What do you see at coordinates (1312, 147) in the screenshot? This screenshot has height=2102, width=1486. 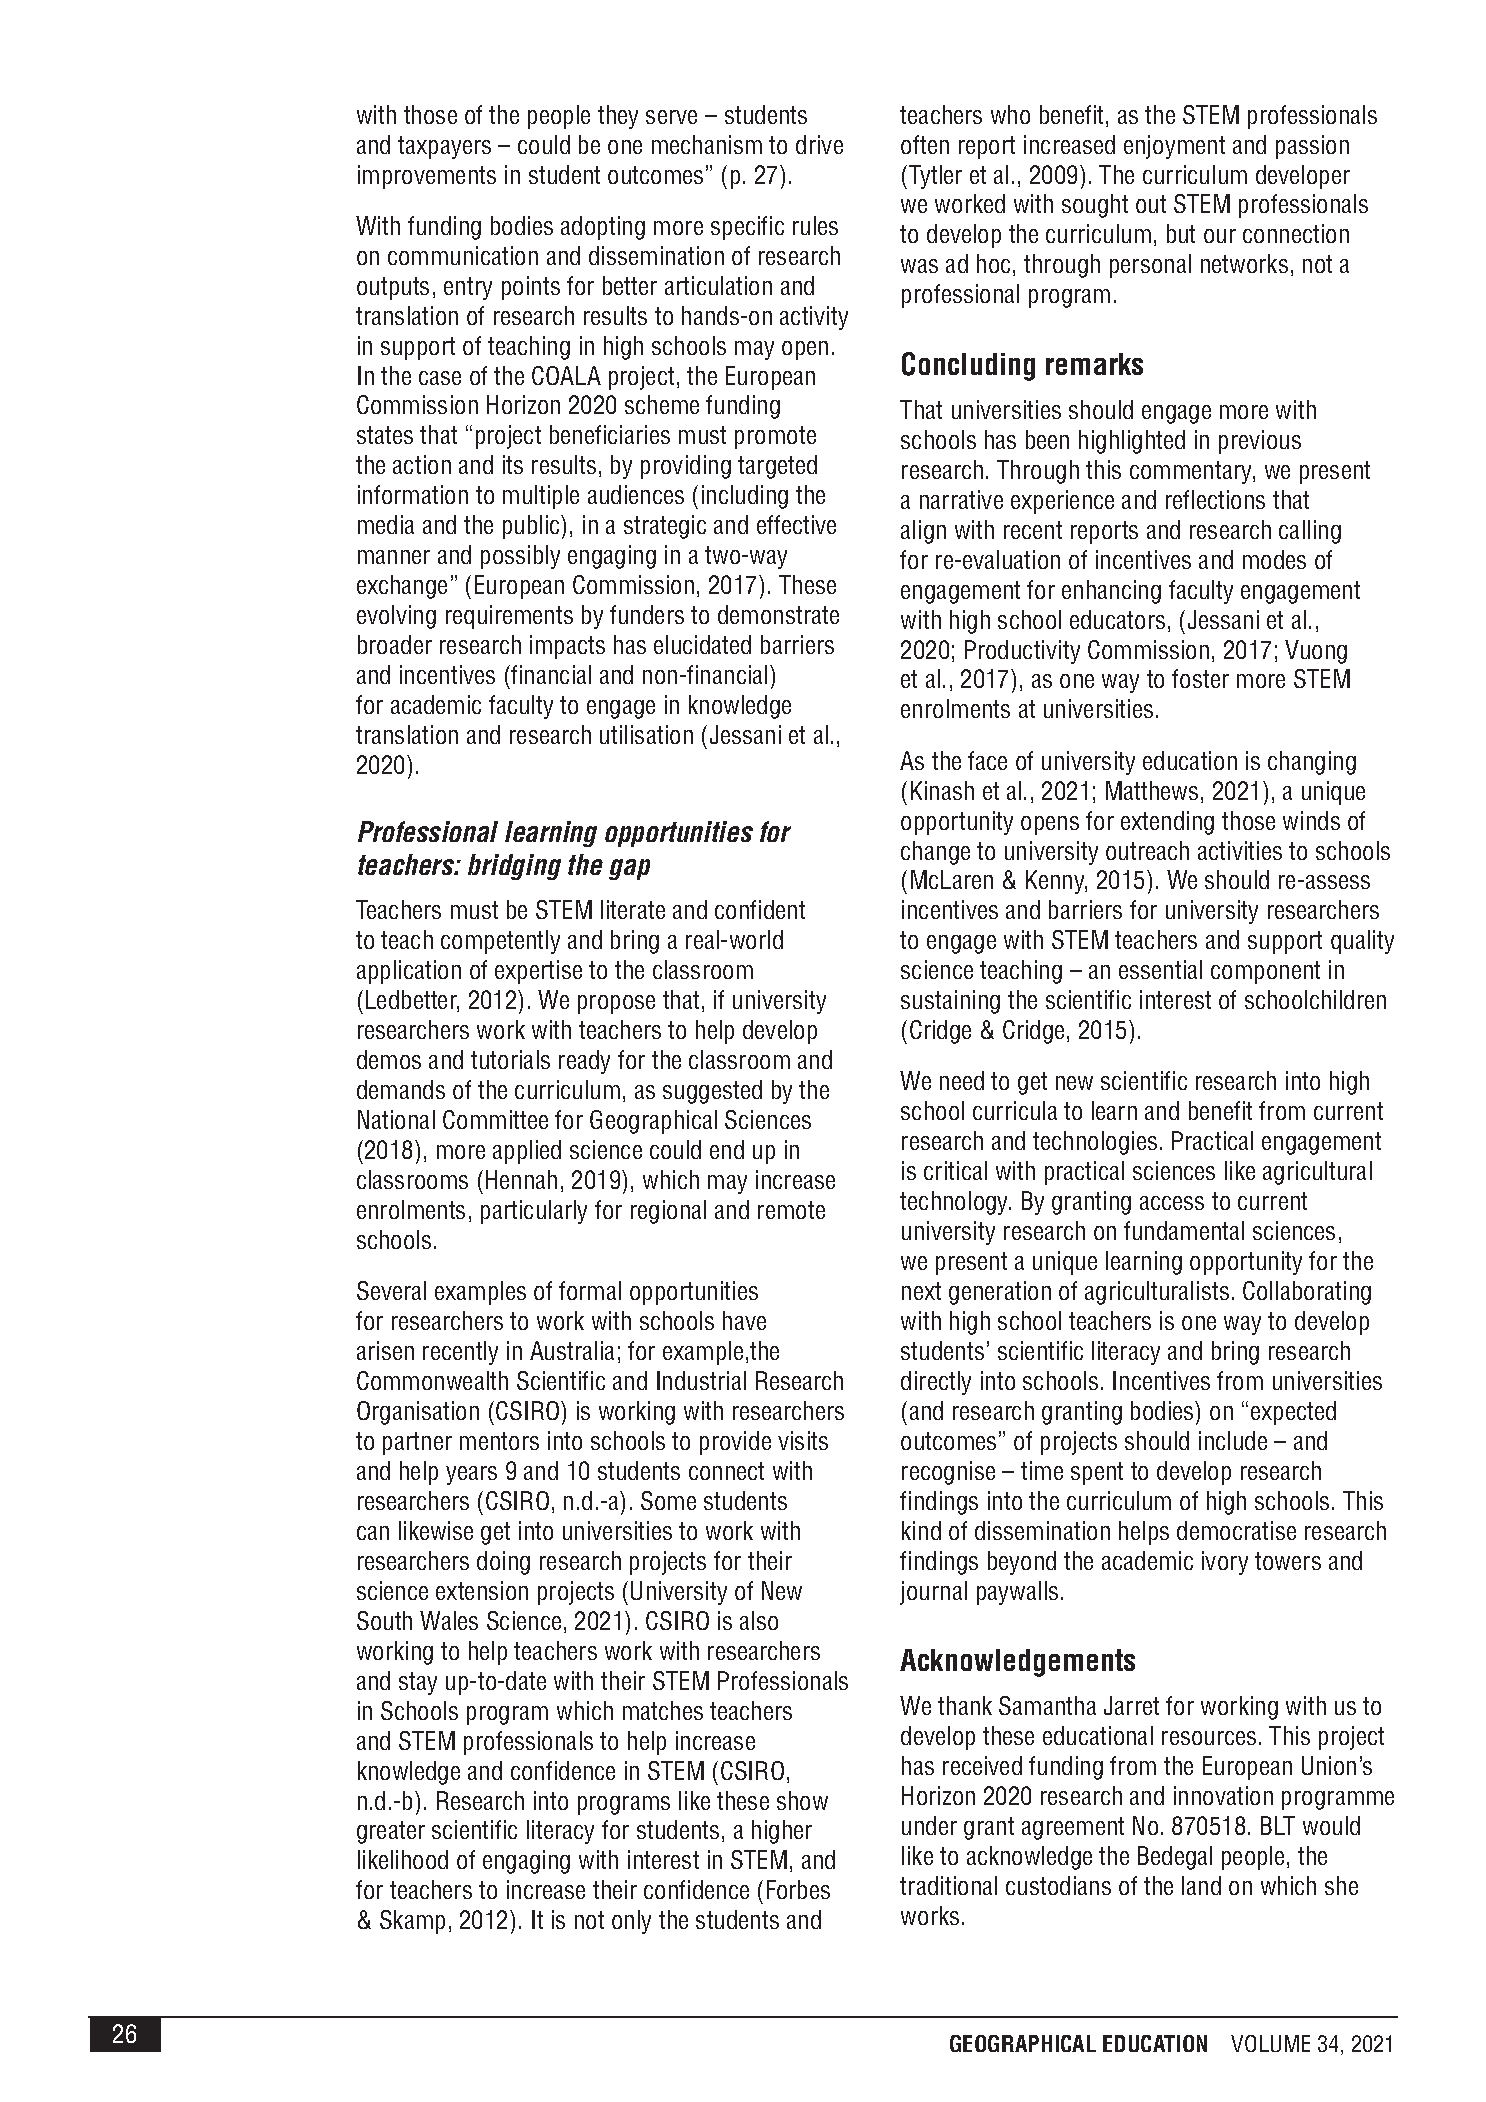 I see `passion` at bounding box center [1312, 147].
